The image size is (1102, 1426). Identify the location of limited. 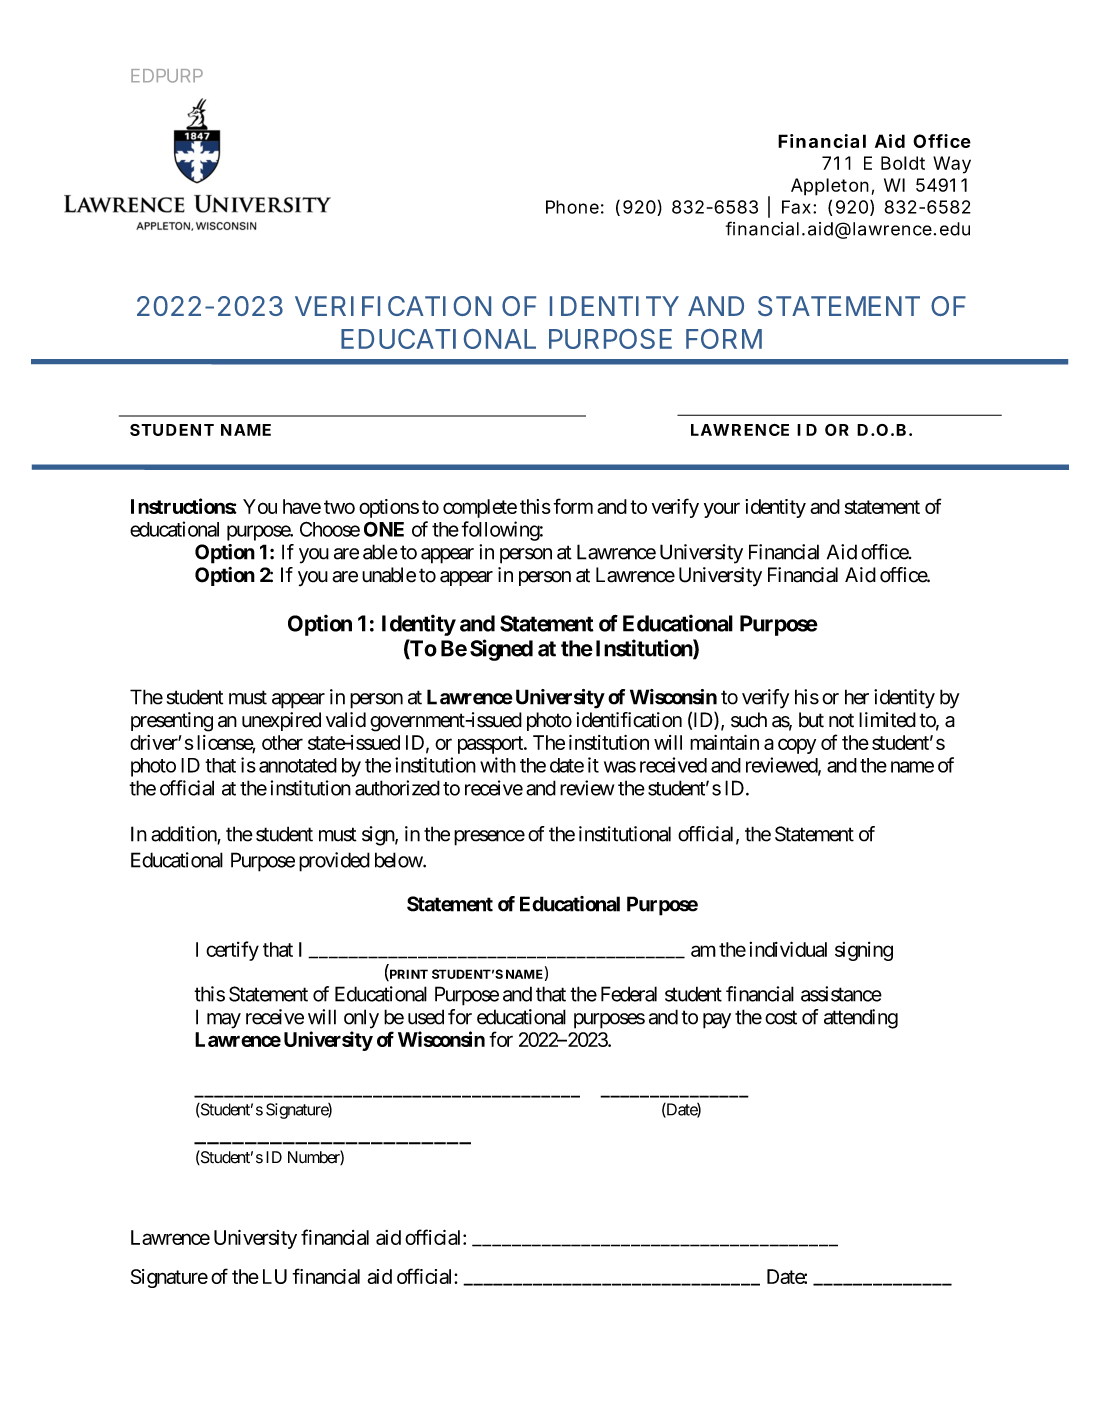
(887, 720).
